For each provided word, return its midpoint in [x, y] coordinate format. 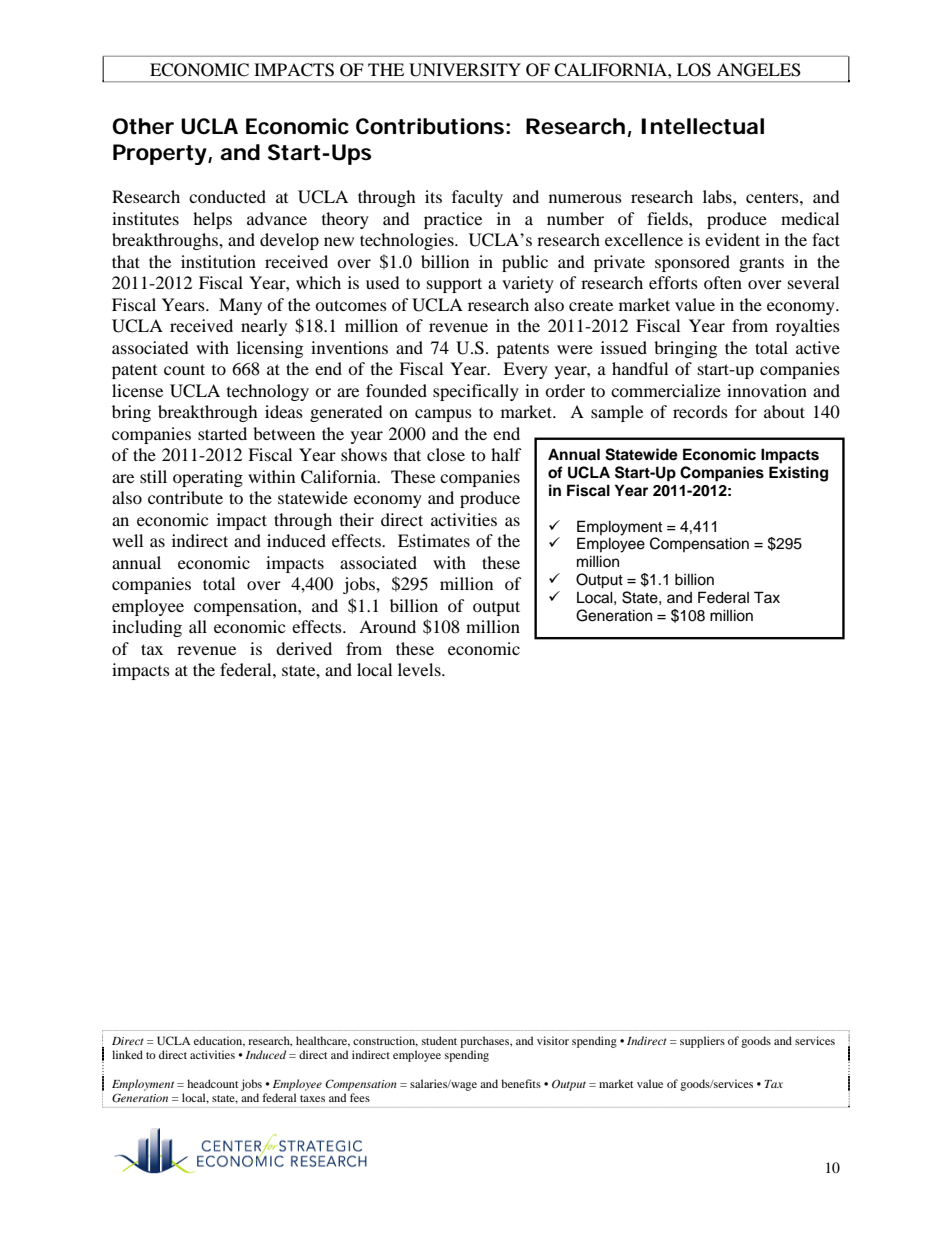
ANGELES [759, 70]
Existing [798, 474]
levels [420, 669]
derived [304, 648]
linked [127, 1054]
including [147, 628]
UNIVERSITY [465, 70]
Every [525, 370]
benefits [521, 1083]
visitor [553, 1040]
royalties [808, 327]
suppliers [702, 1042]
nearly [264, 327]
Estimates [434, 540]
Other [143, 126]
